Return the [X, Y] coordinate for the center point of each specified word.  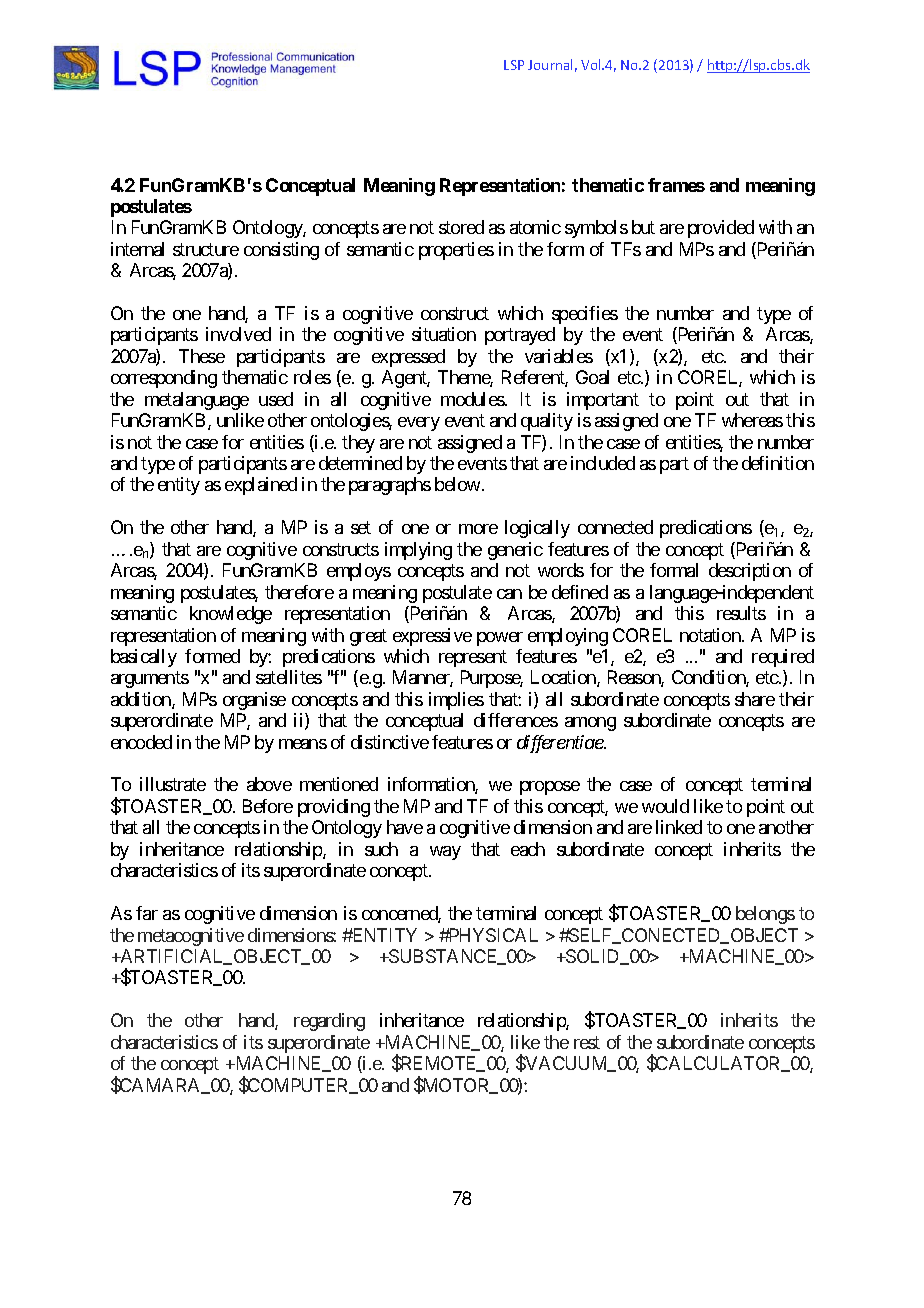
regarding [329, 1022]
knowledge [231, 615]
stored [461, 227]
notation [711, 635]
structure [206, 249]
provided [721, 229]
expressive [432, 637]
